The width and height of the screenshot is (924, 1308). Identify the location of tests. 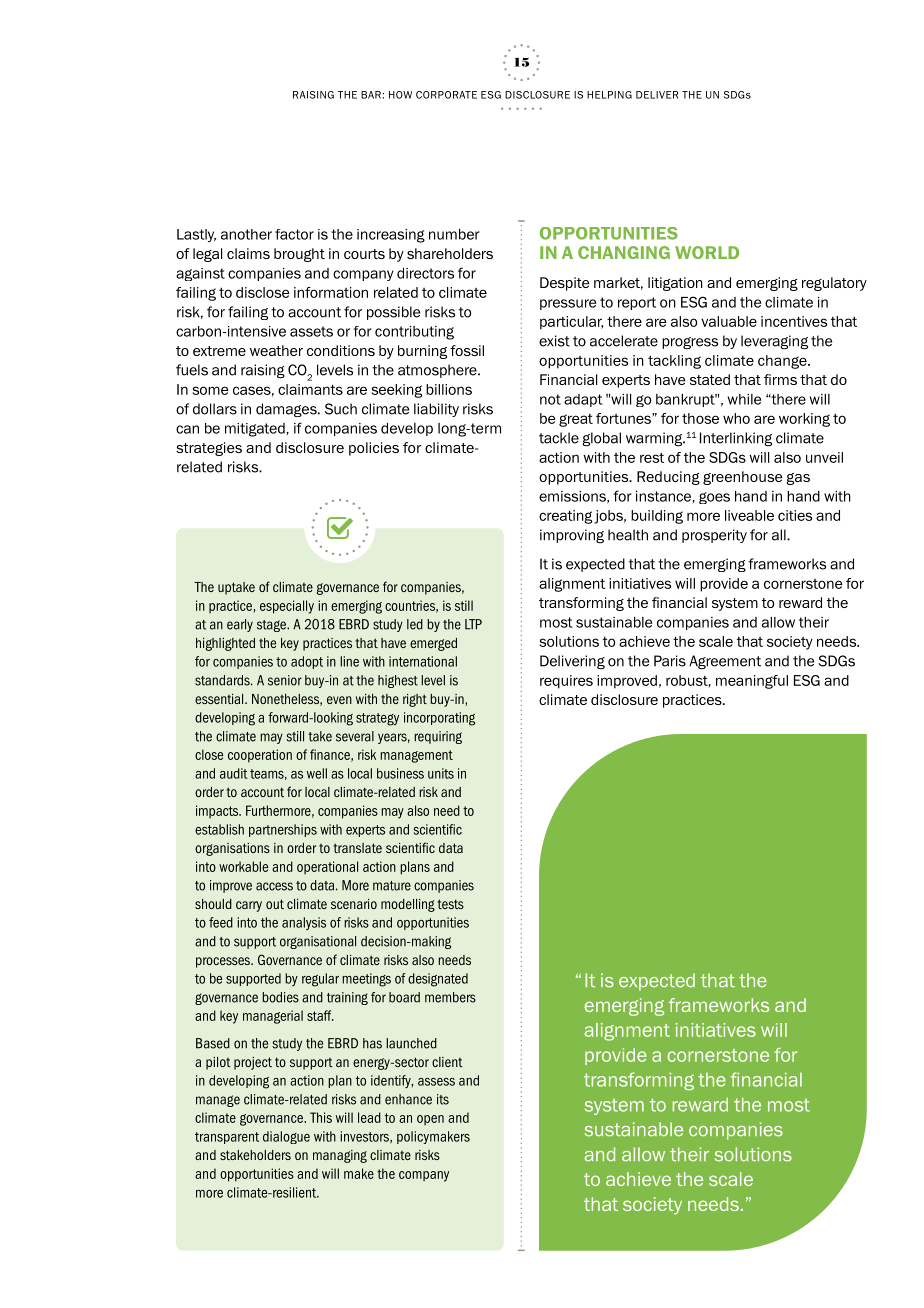
(450, 904).
